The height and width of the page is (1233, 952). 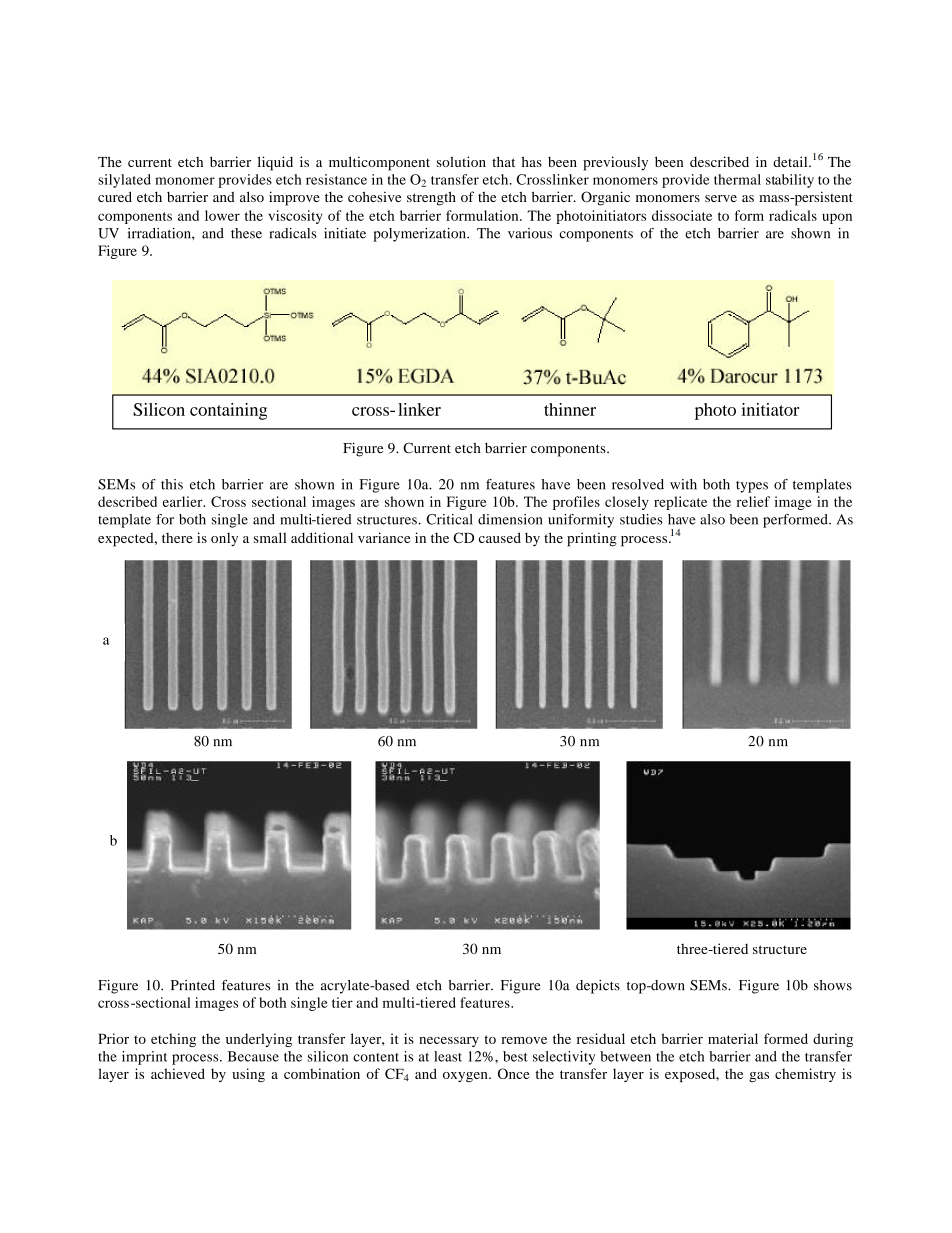 I want to click on lower, so click(x=222, y=215).
